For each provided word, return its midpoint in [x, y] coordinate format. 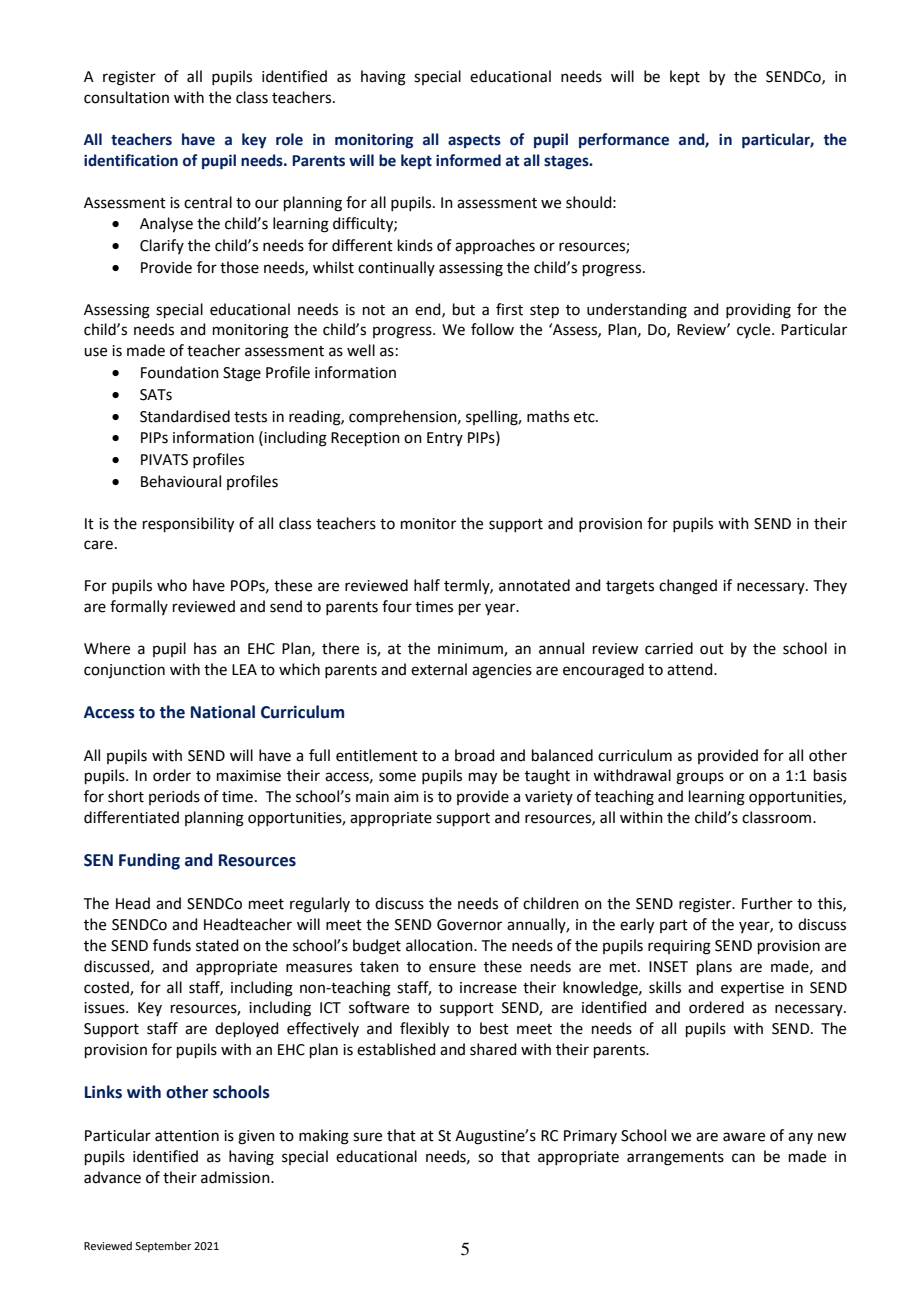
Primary [590, 1137]
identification [131, 160]
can [743, 1158]
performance [624, 140]
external [439, 669]
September [163, 1247]
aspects [474, 141]
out [712, 649]
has [205, 648]
